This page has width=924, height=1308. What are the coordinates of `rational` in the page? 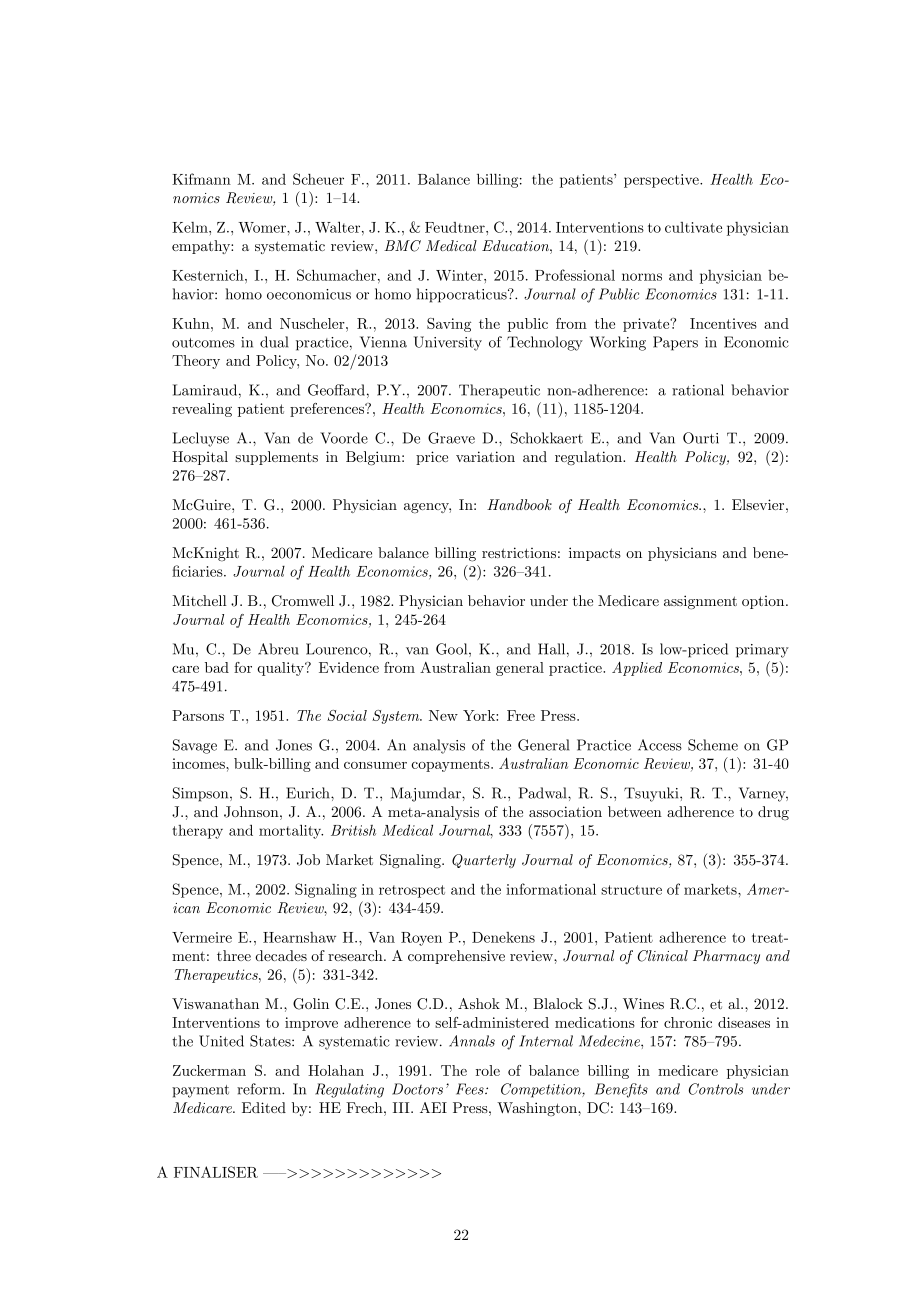 It's located at (698, 390).
